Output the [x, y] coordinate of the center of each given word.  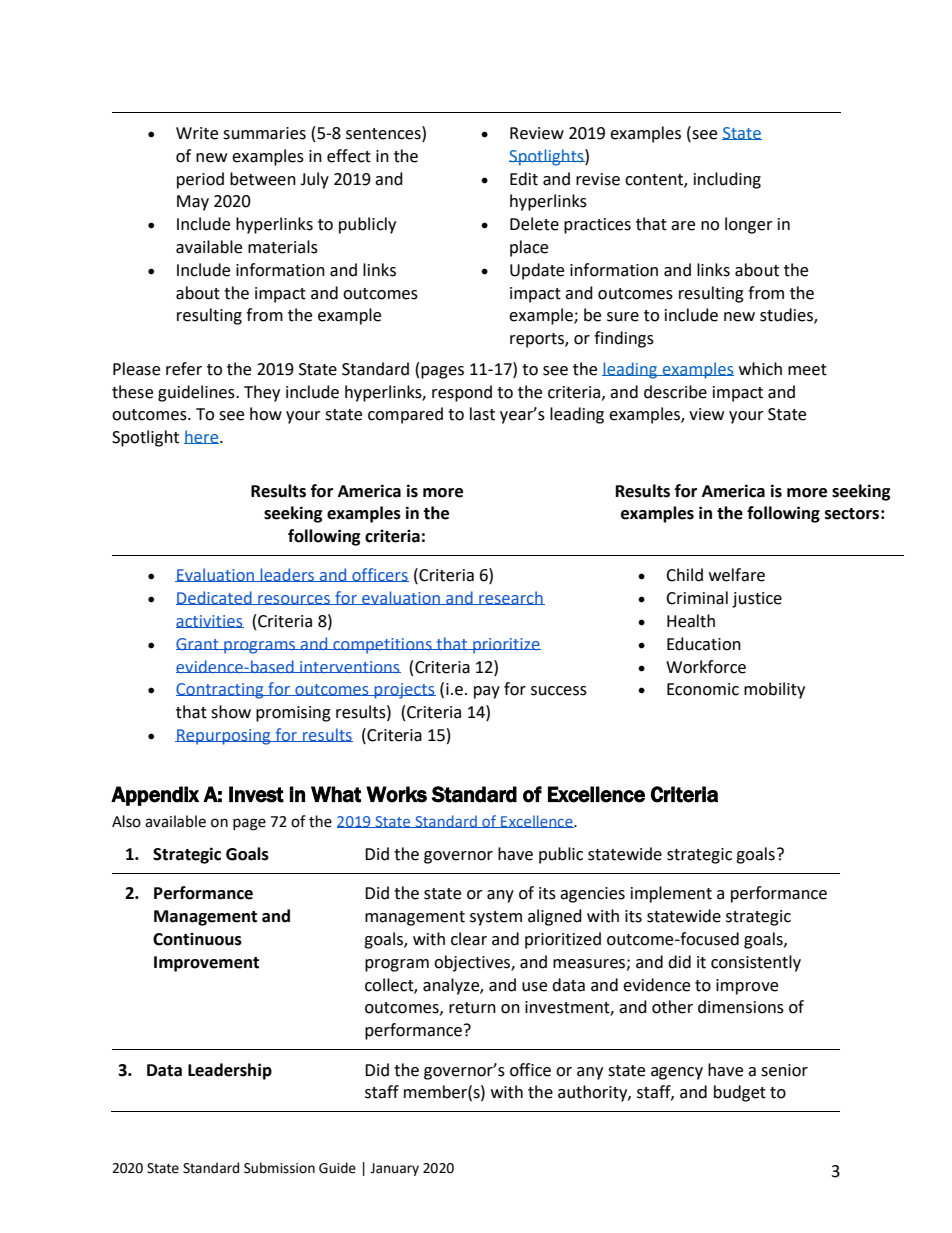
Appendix [155, 796]
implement [671, 894]
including [727, 180]
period [200, 180]
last [482, 414]
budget [740, 1093]
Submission [279, 1168]
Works [396, 794]
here [202, 437]
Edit [524, 179]
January [394, 1169]
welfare [737, 575]
